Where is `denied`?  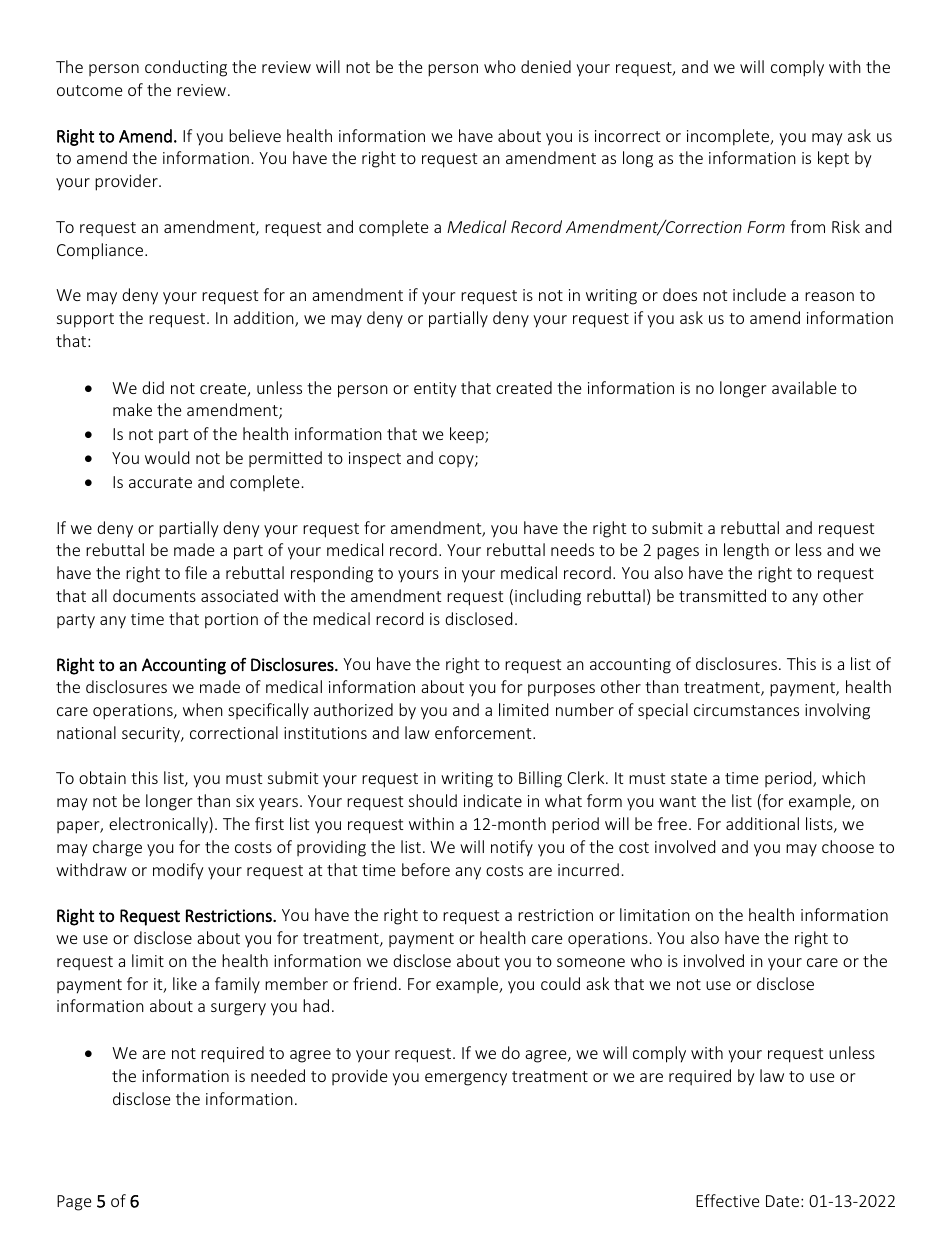
denied is located at coordinates (546, 66).
